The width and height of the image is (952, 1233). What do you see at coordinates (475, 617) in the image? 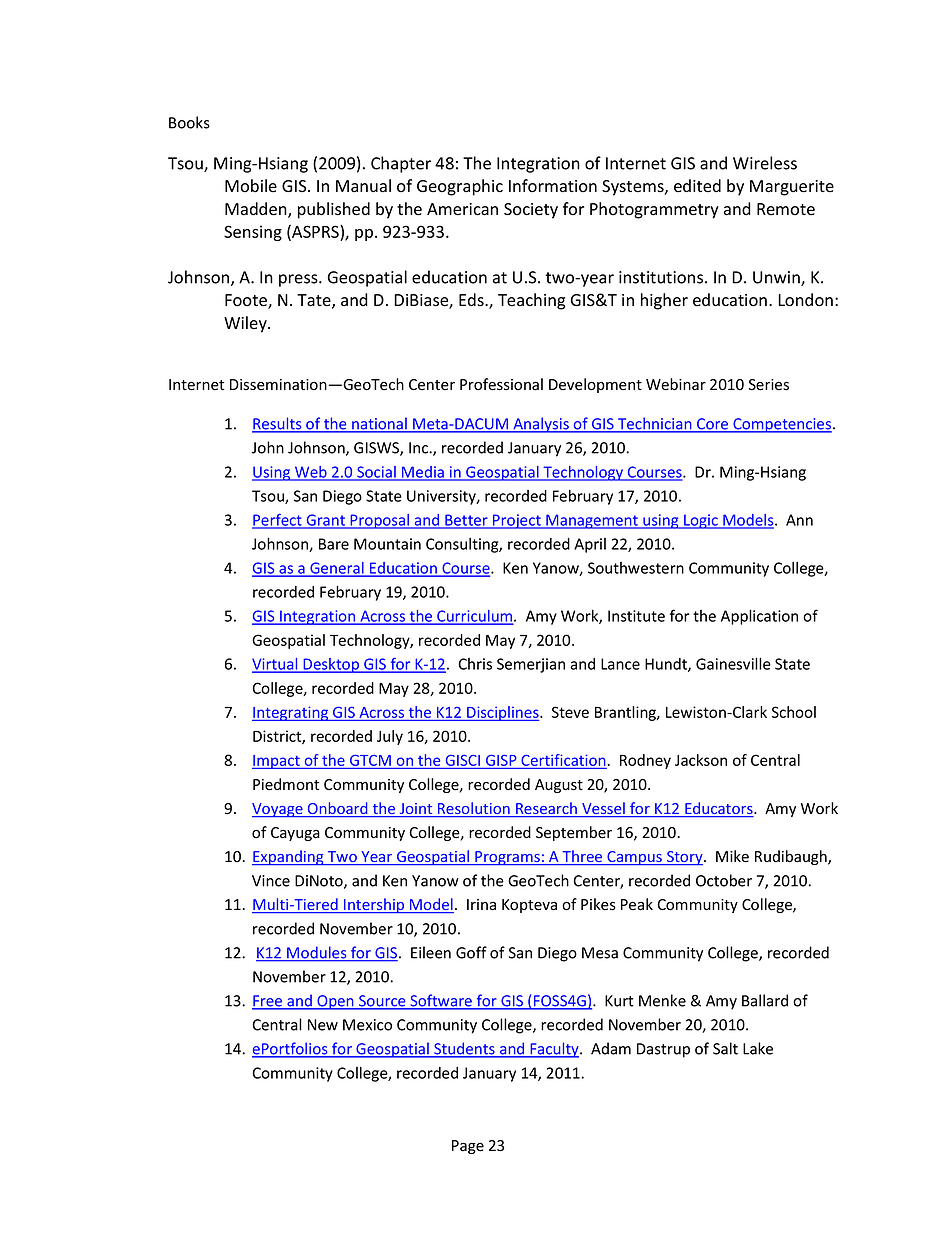
I see `Curriculum` at bounding box center [475, 617].
